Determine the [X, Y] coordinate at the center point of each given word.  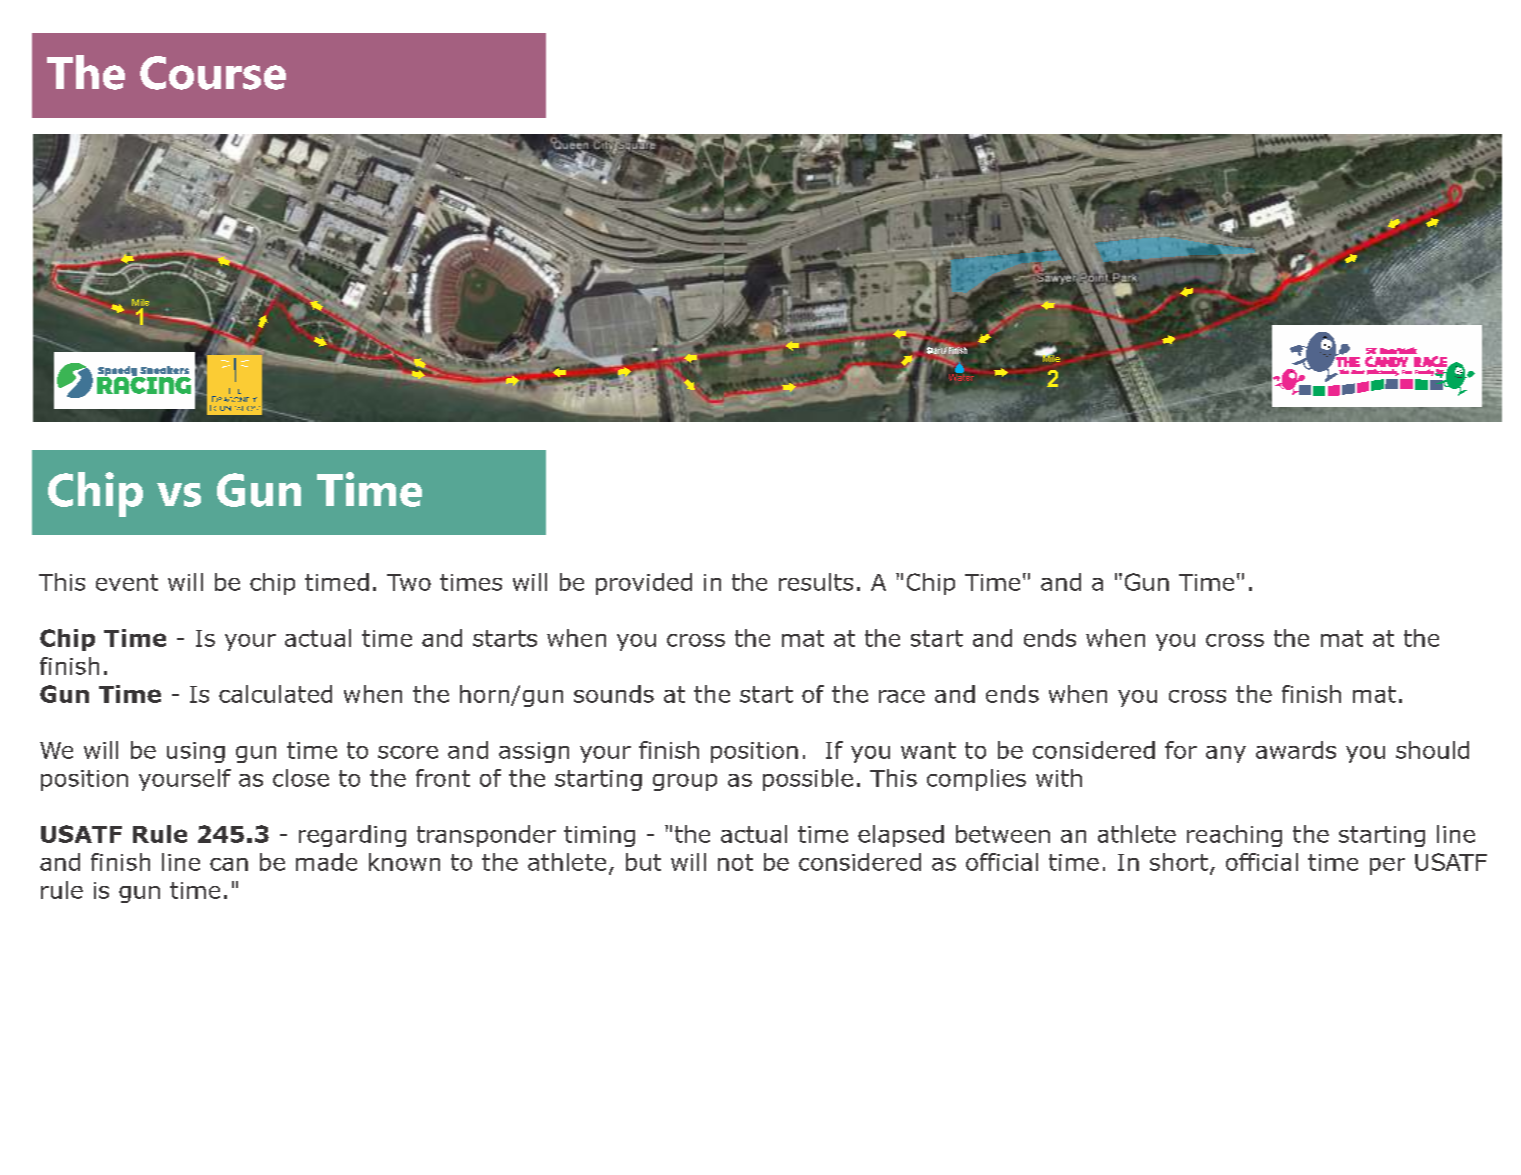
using [196, 752]
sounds [614, 694]
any [1226, 754]
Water [961, 376]
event [127, 582]
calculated [275, 694]
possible [808, 780]
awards [1296, 750]
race [902, 696]
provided [644, 584]
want [928, 750]
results [816, 582]
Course [213, 73]
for [1181, 750]
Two [409, 582]
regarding [352, 836]
